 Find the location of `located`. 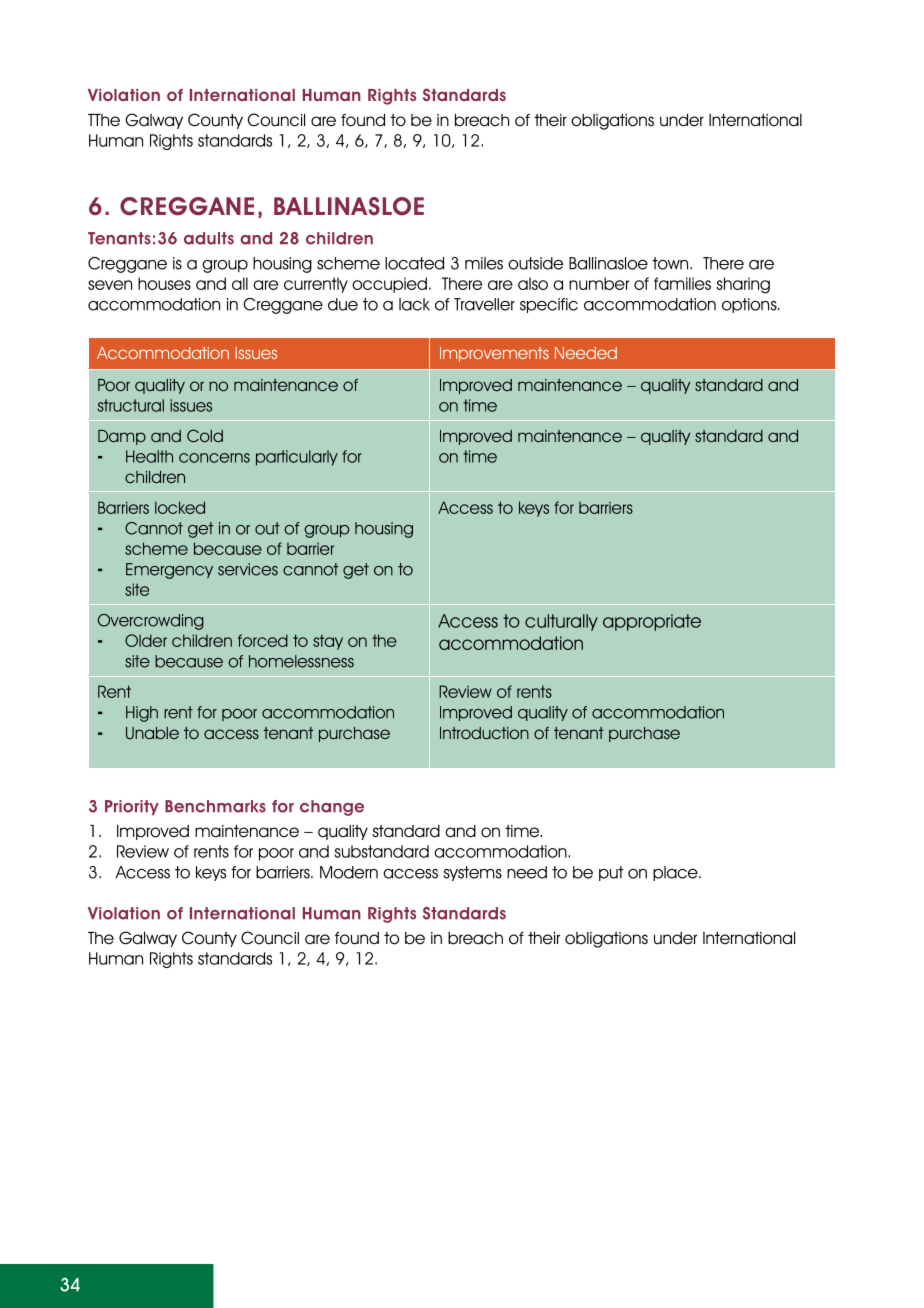

located is located at coordinates (414, 263).
